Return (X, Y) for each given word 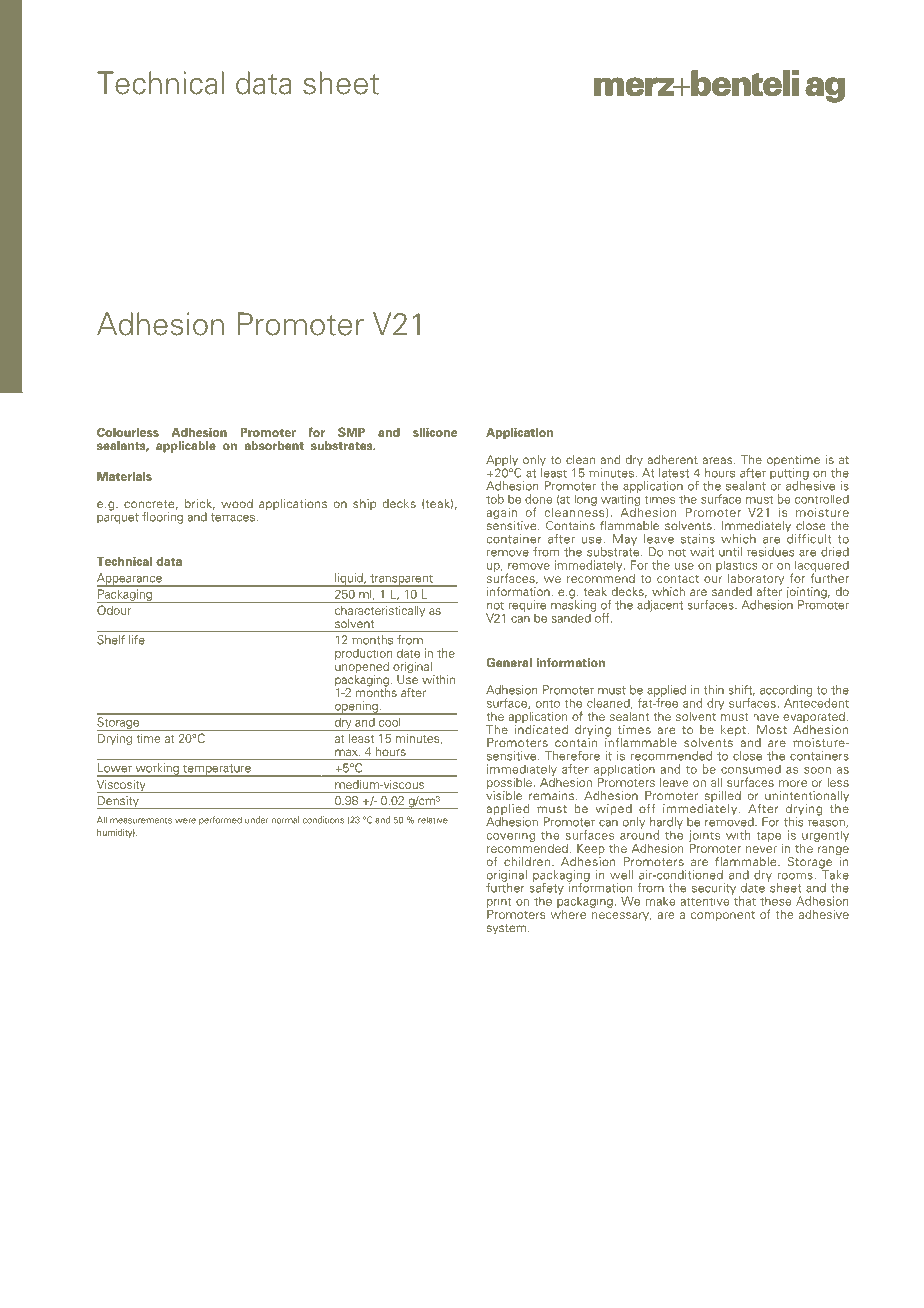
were (185, 821)
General (509, 662)
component (723, 916)
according (786, 692)
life (137, 640)
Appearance (130, 580)
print (499, 903)
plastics (737, 566)
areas (718, 460)
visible (504, 794)
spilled (721, 798)
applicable (186, 447)
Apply (503, 462)
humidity (116, 833)
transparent (401, 580)
